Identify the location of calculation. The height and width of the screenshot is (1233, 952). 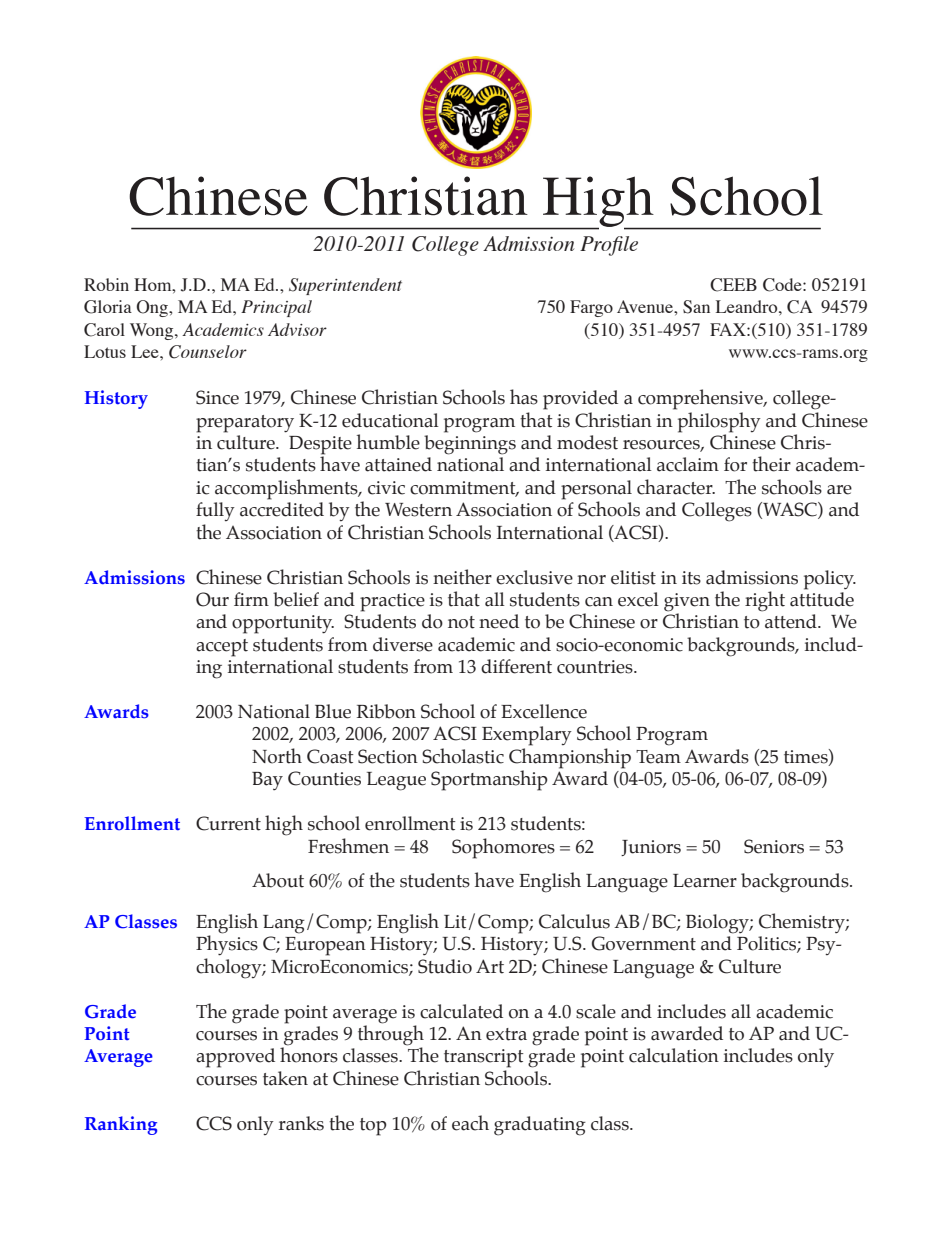
(674, 1055).
